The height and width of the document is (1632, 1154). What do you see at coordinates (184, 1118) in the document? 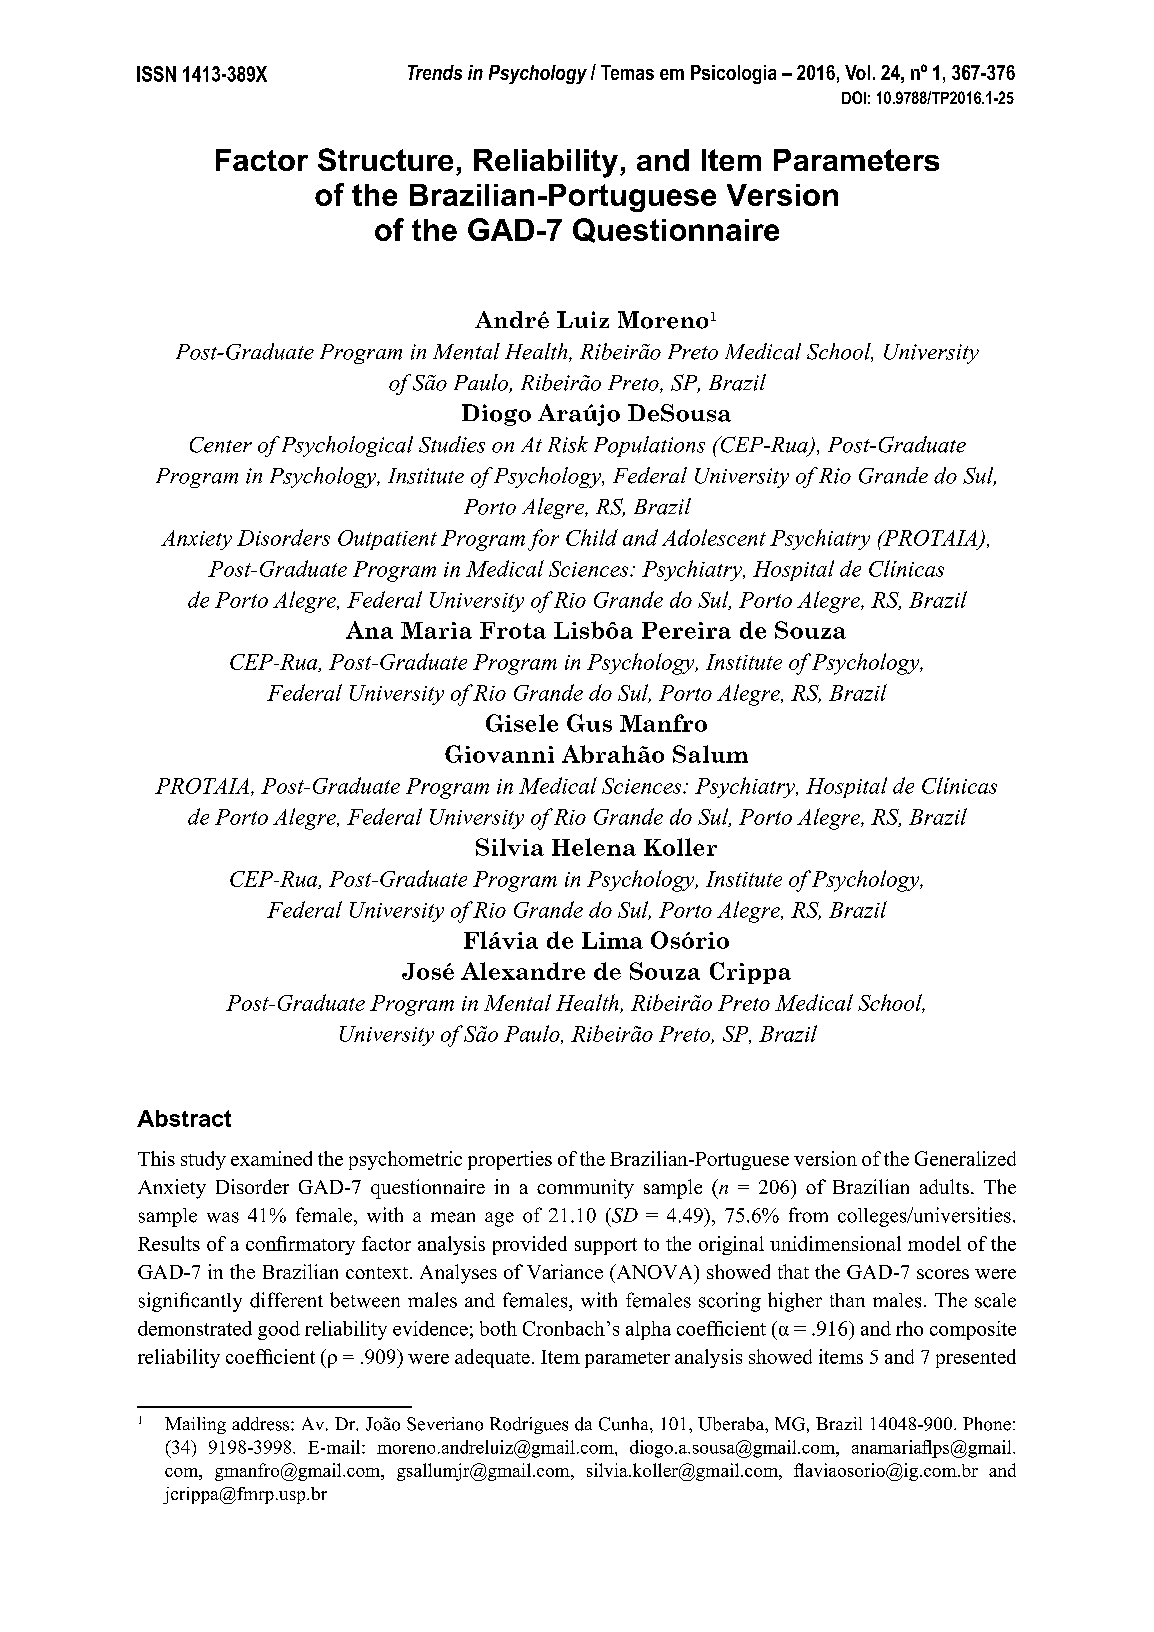
I see `Abstract` at bounding box center [184, 1118].
